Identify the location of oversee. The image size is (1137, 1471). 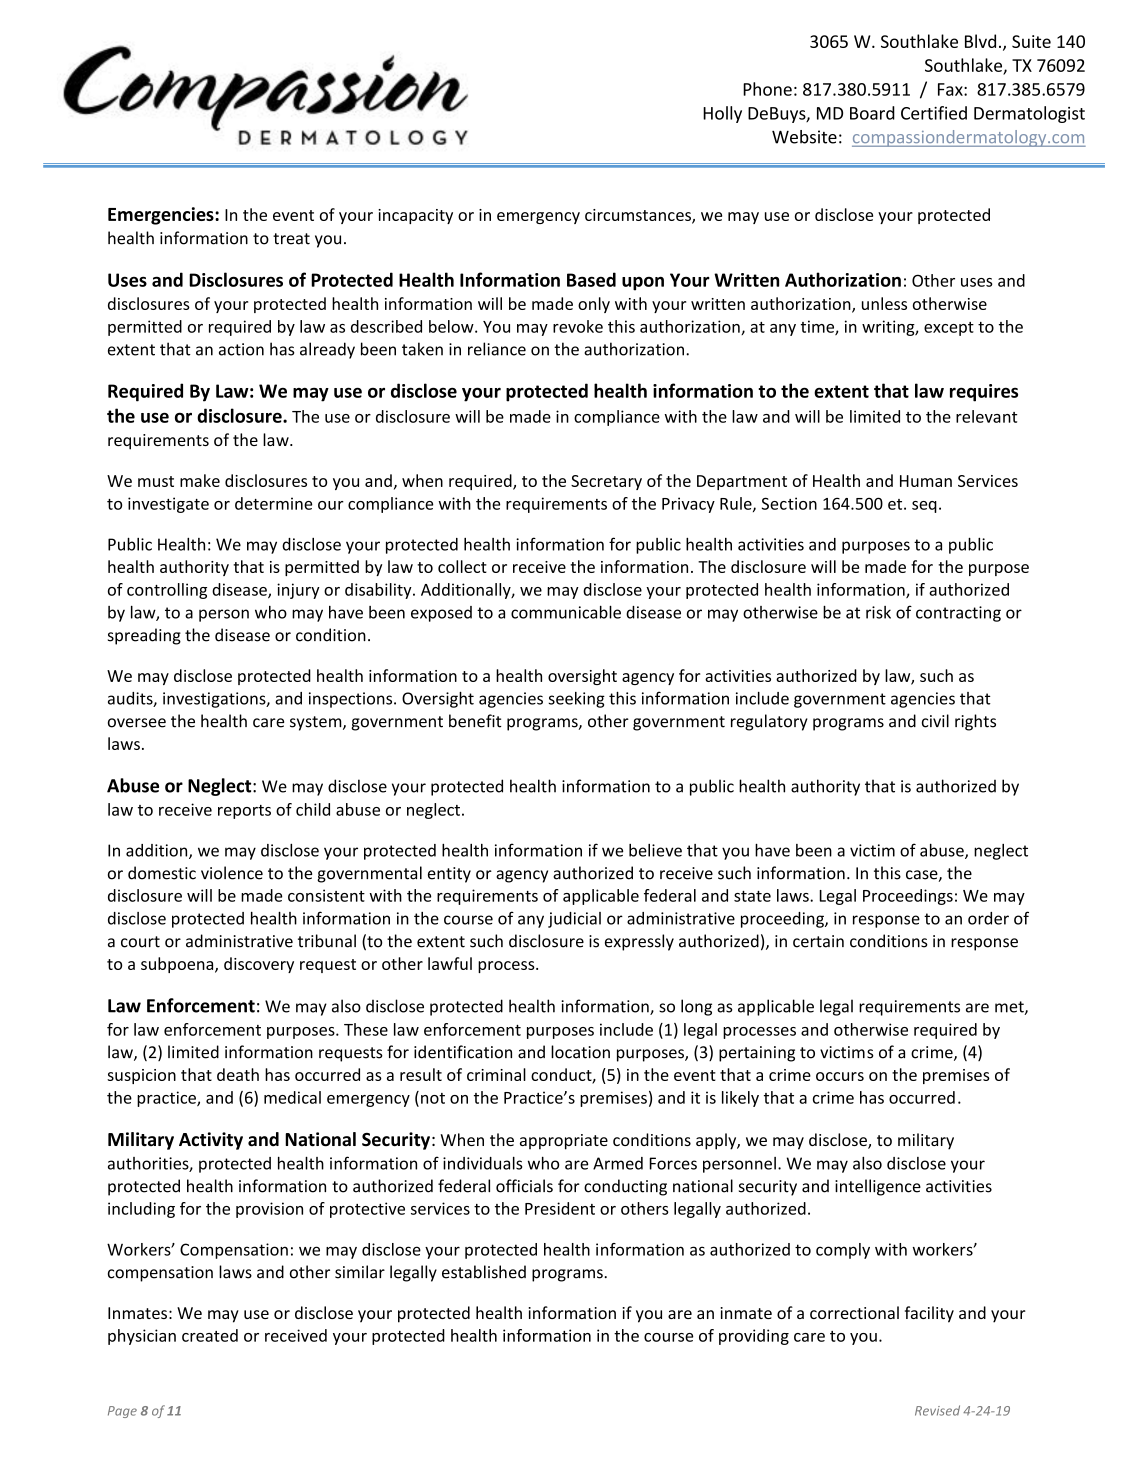
(137, 723).
